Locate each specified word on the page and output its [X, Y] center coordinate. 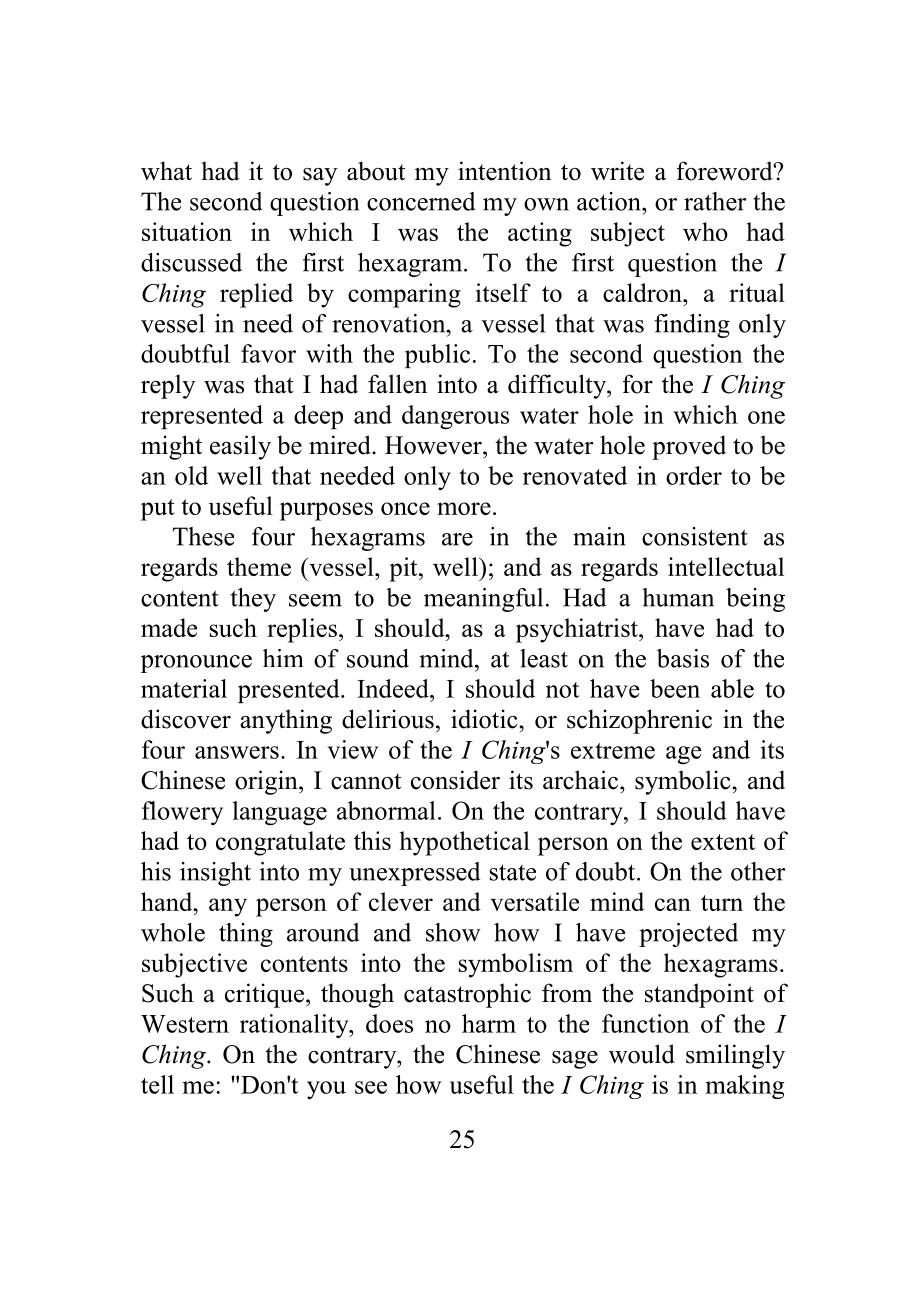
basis [683, 658]
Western [185, 1024]
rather [715, 201]
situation [187, 231]
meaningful [483, 600]
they [253, 600]
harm [489, 1023]
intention [504, 171]
